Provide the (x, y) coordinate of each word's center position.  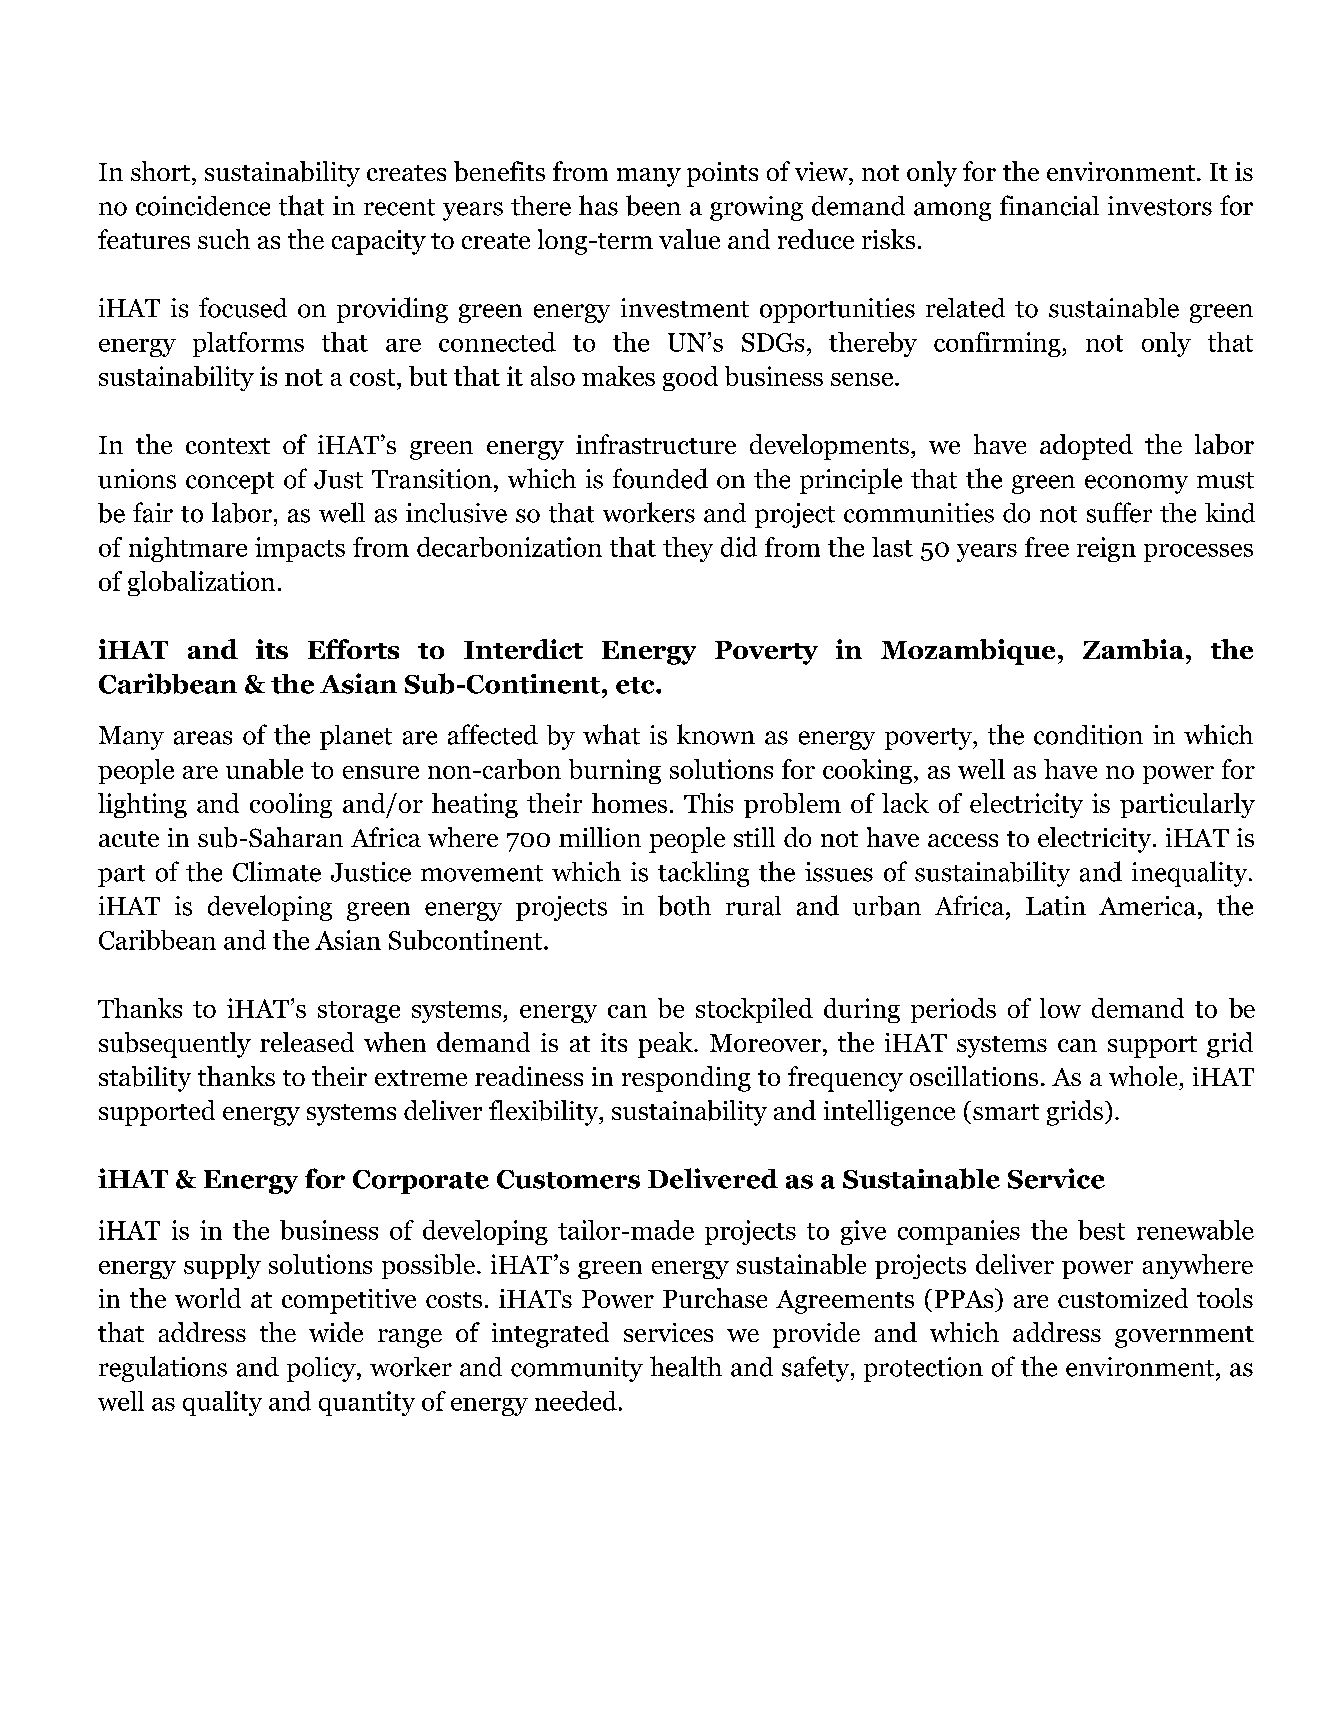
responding (686, 1079)
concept (230, 483)
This (708, 803)
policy (322, 1369)
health (686, 1366)
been (653, 205)
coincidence (203, 206)
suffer (1119, 512)
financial (1049, 205)
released (307, 1042)
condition (1088, 735)
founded (660, 478)
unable (264, 769)
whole (1143, 1076)
